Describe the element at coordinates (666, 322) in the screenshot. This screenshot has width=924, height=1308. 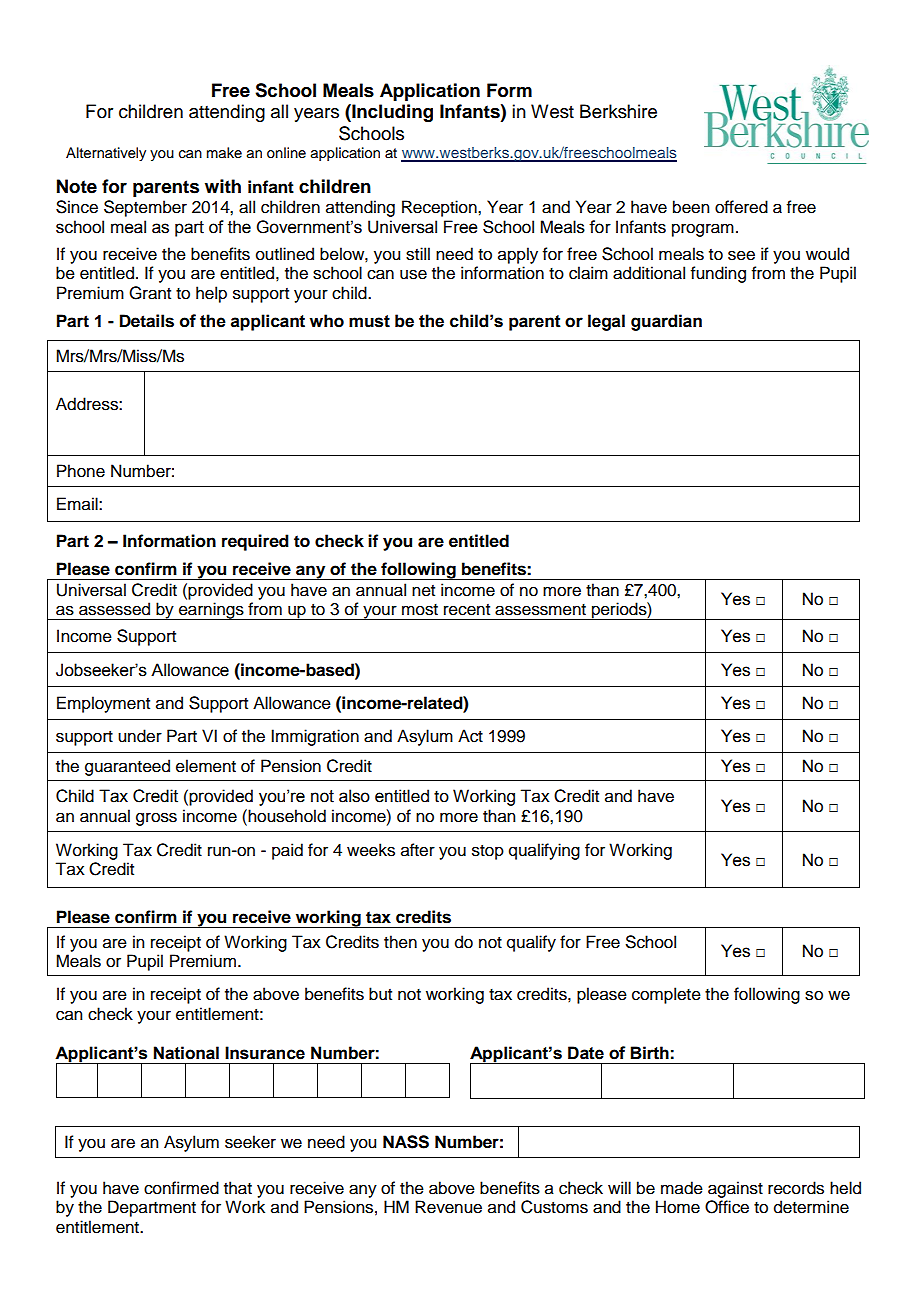
I see `guardian` at that location.
